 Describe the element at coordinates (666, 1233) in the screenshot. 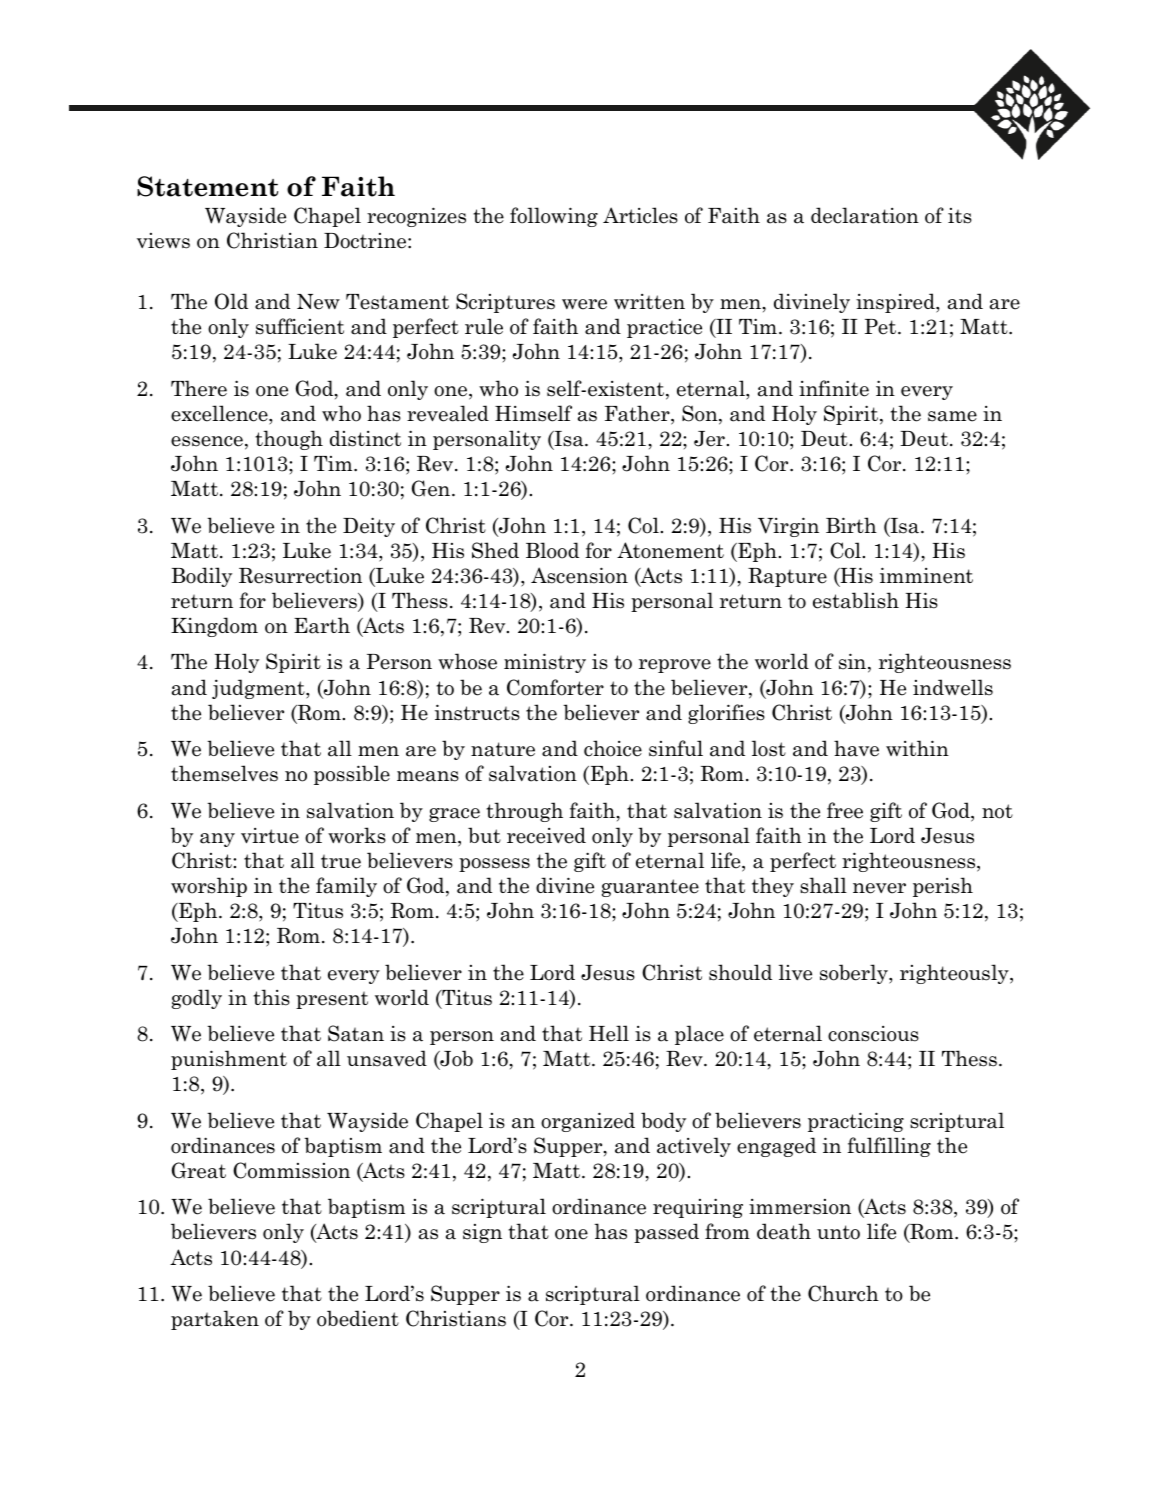

I see `passed` at that location.
